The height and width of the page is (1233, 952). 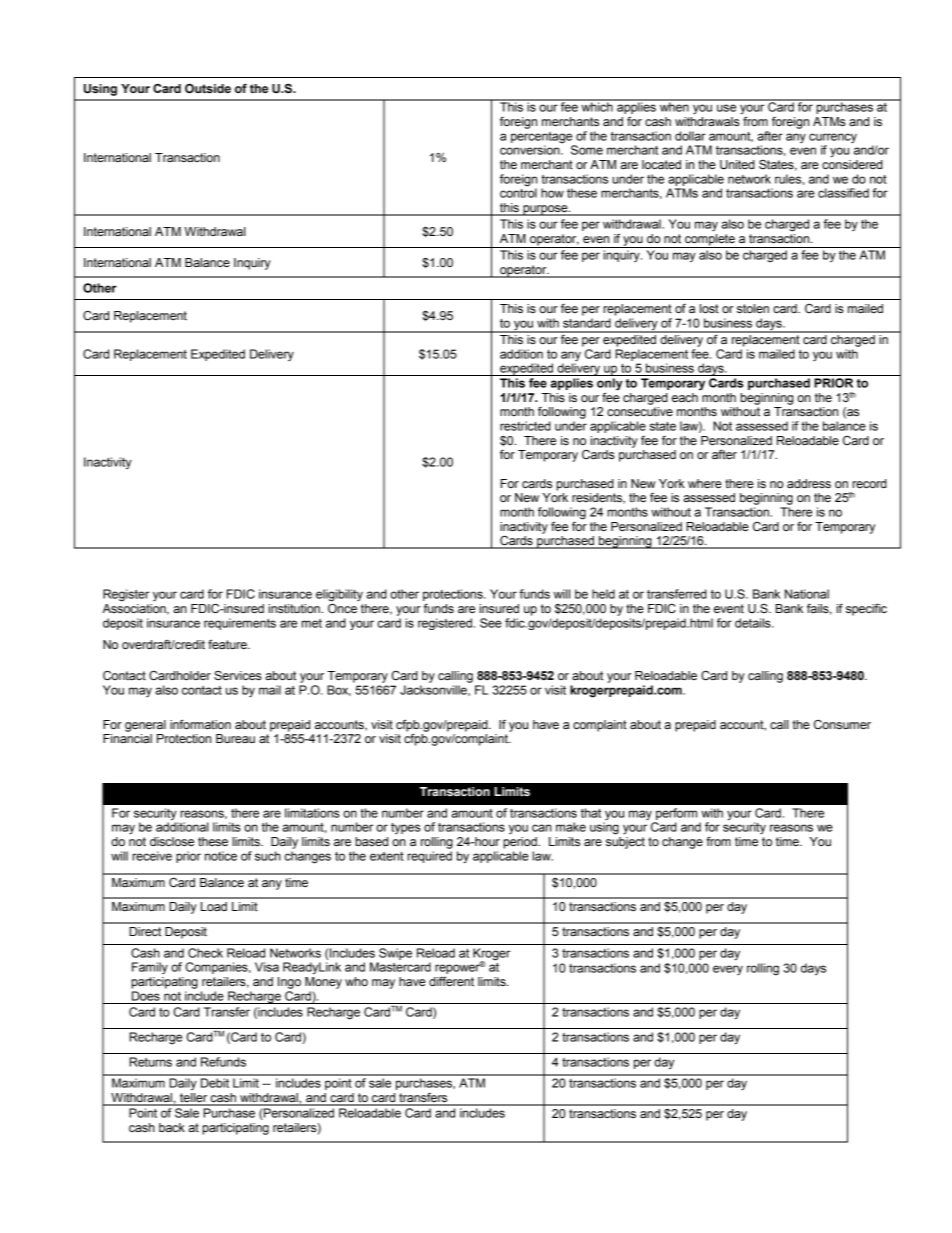 What do you see at coordinates (208, 88) in the page?
I see `Outside` at bounding box center [208, 88].
